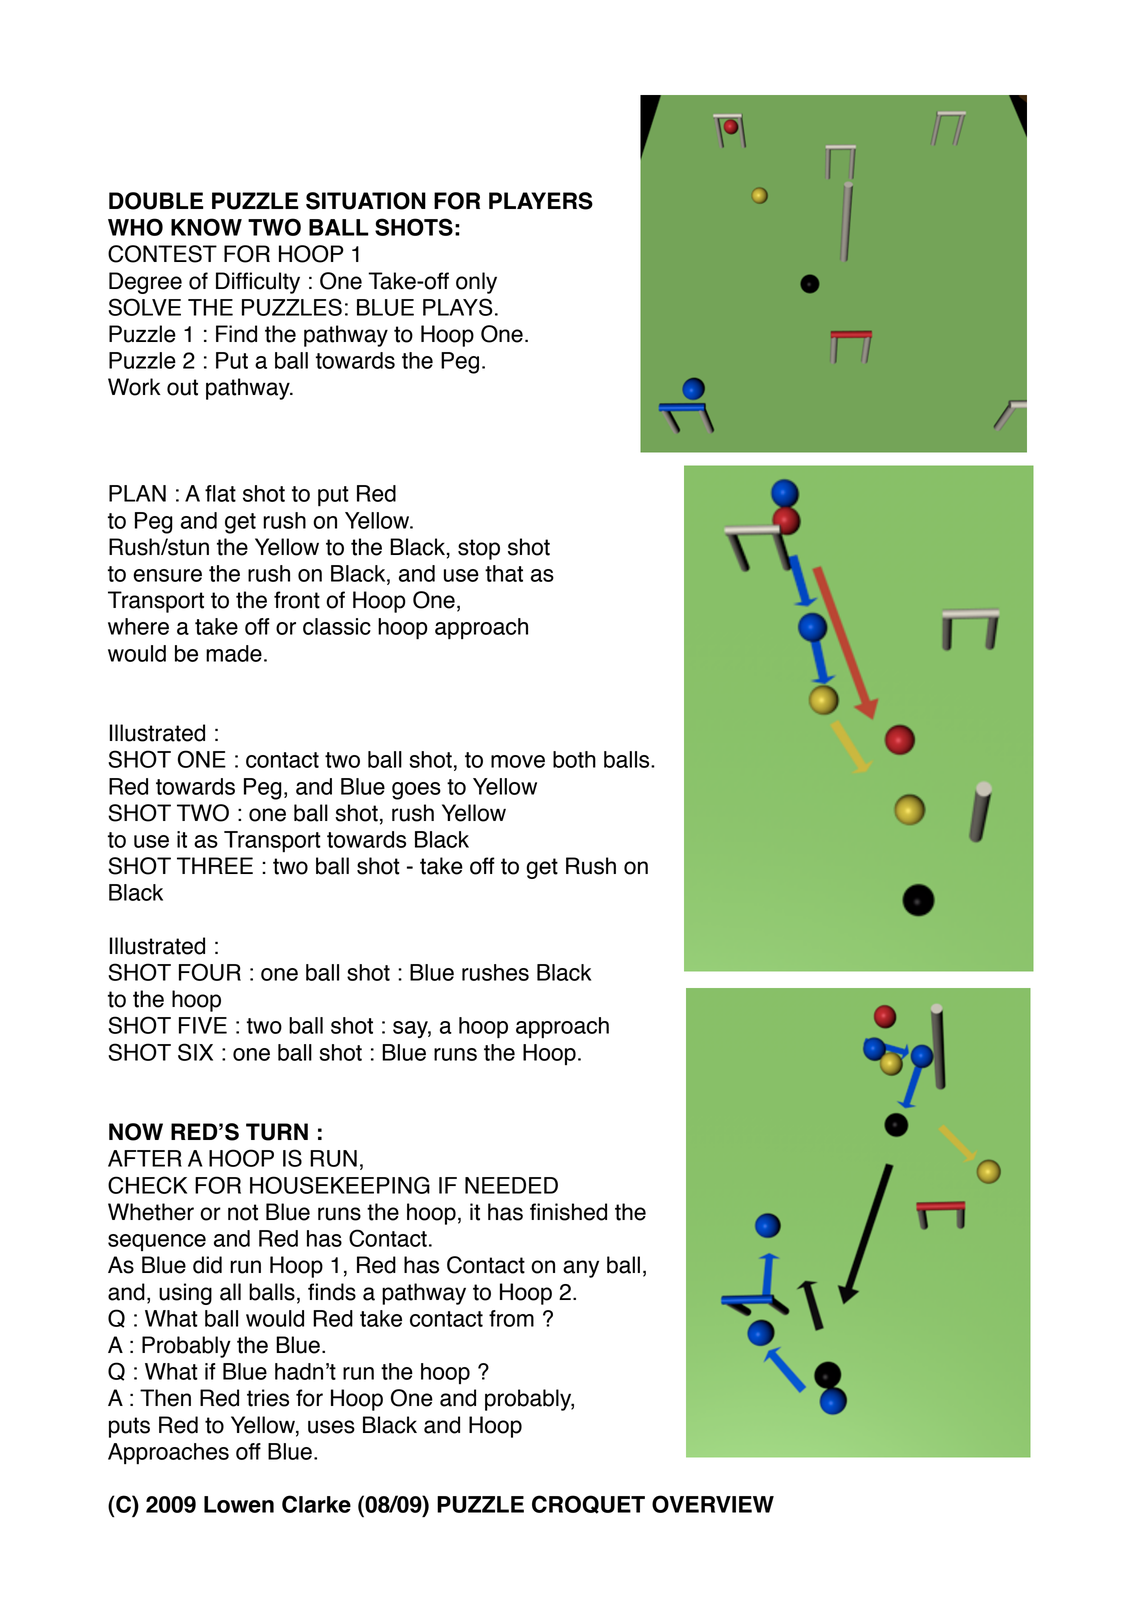 The image size is (1131, 1600). What do you see at coordinates (416, 791) in the image?
I see `goes` at bounding box center [416, 791].
